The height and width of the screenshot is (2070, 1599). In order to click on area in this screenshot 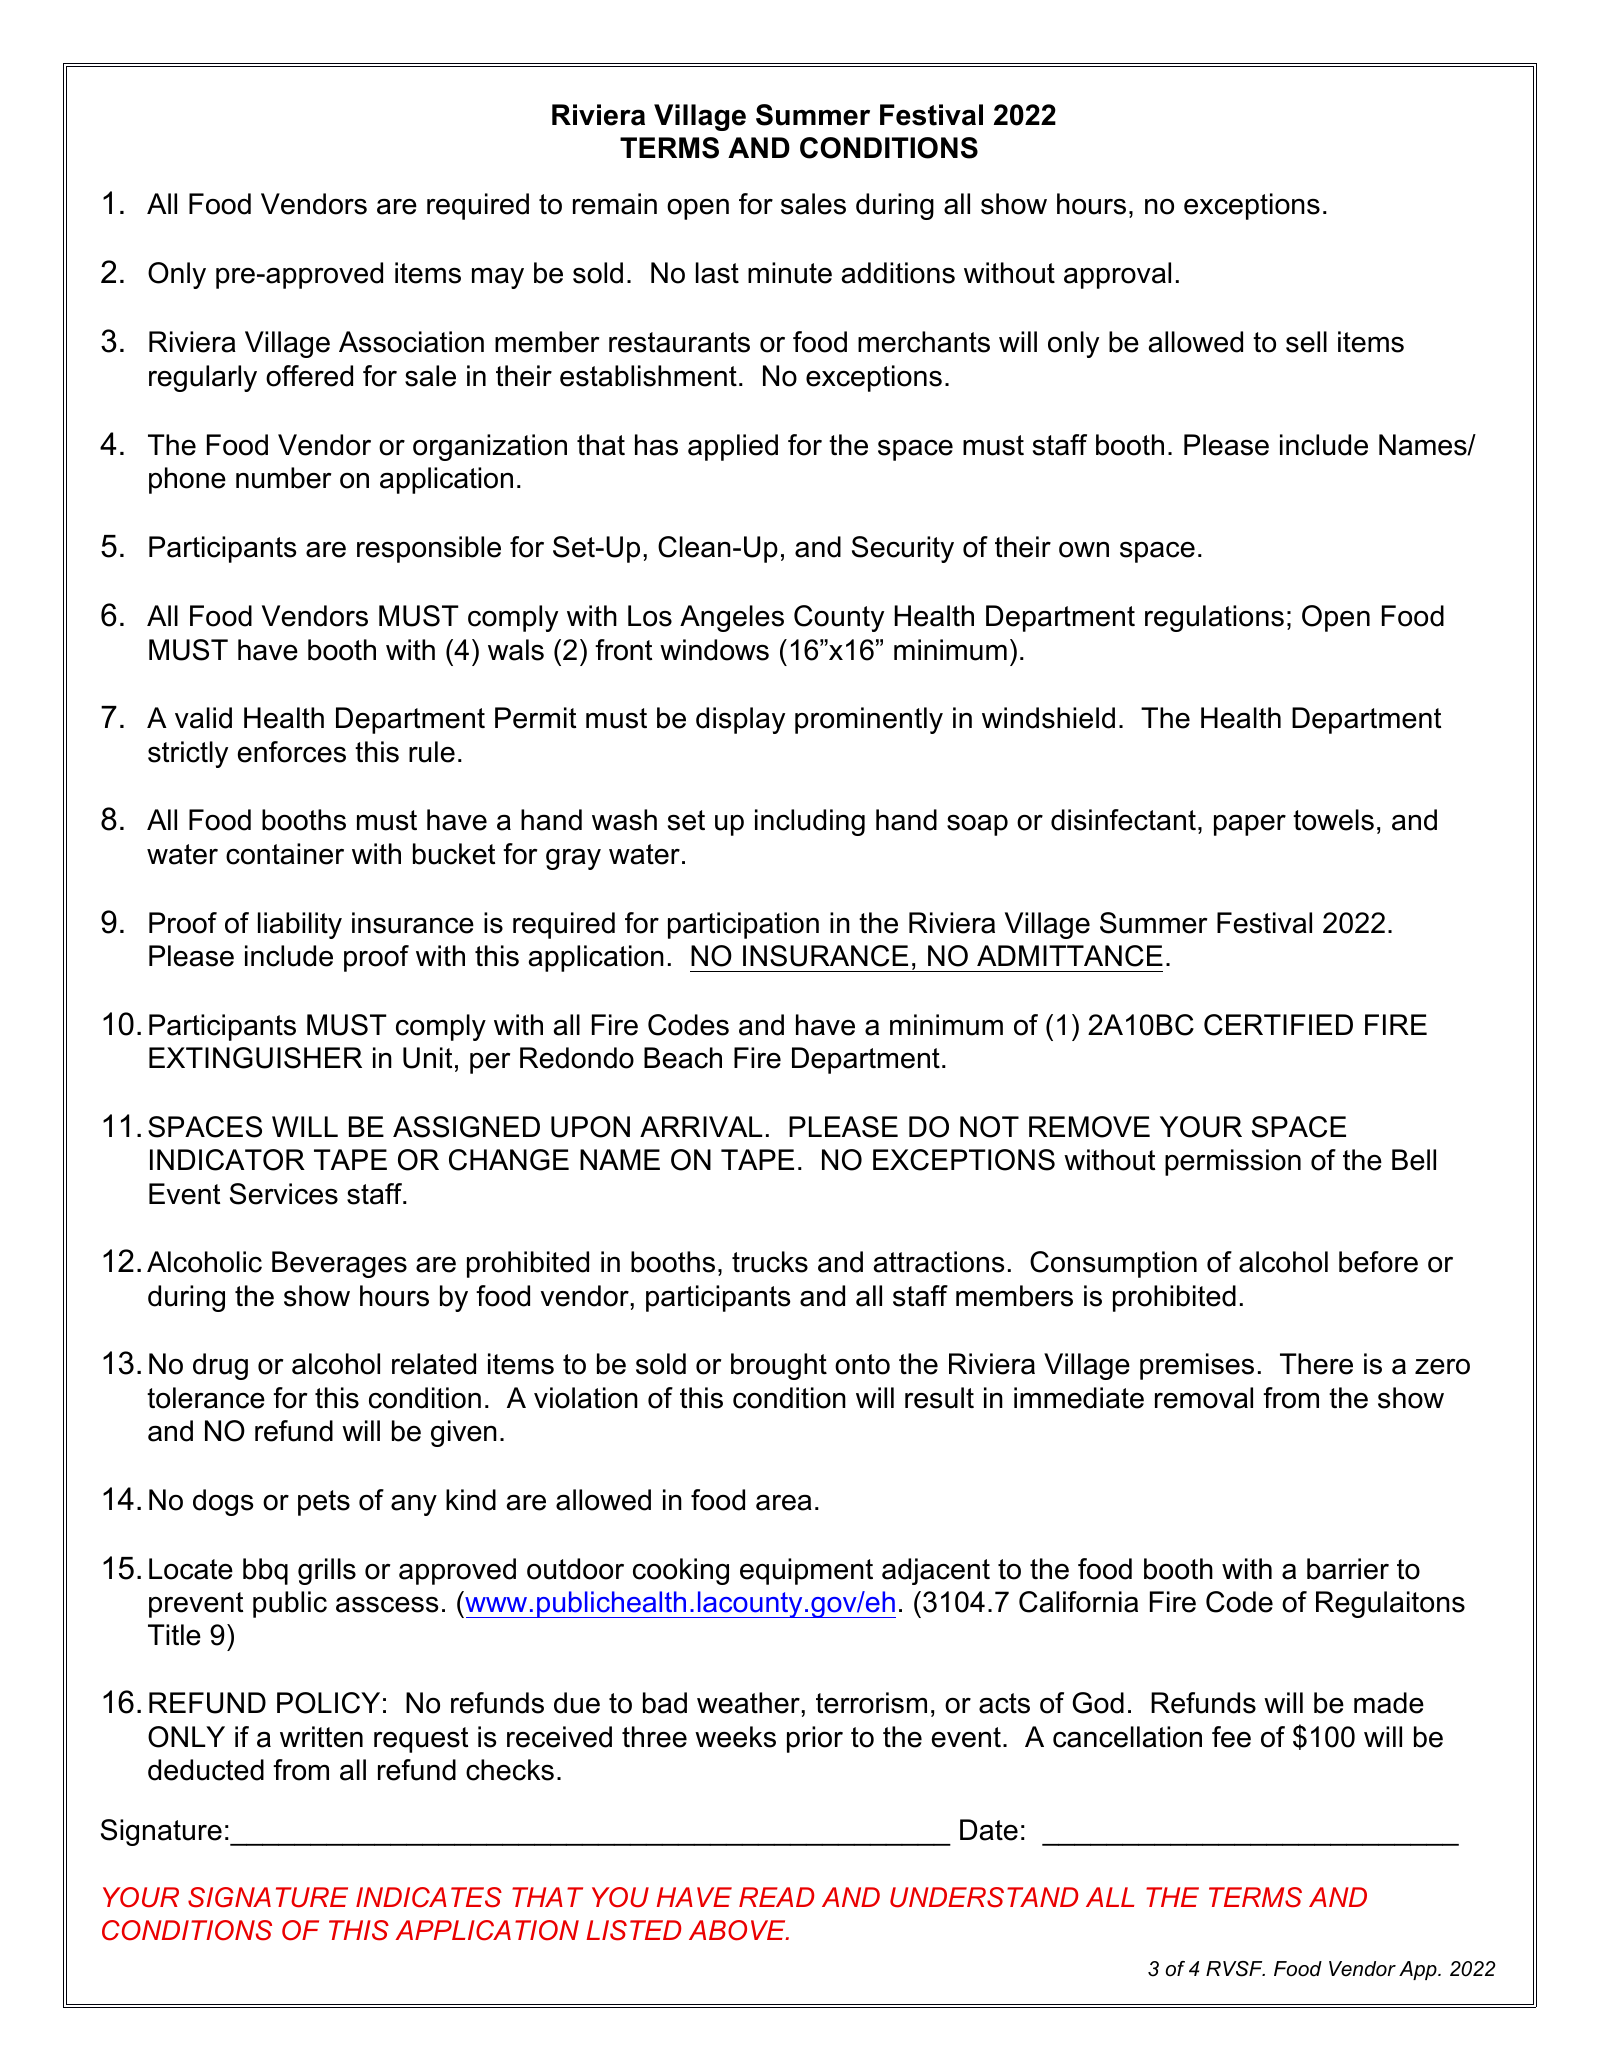, I will do `click(784, 1502)`.
